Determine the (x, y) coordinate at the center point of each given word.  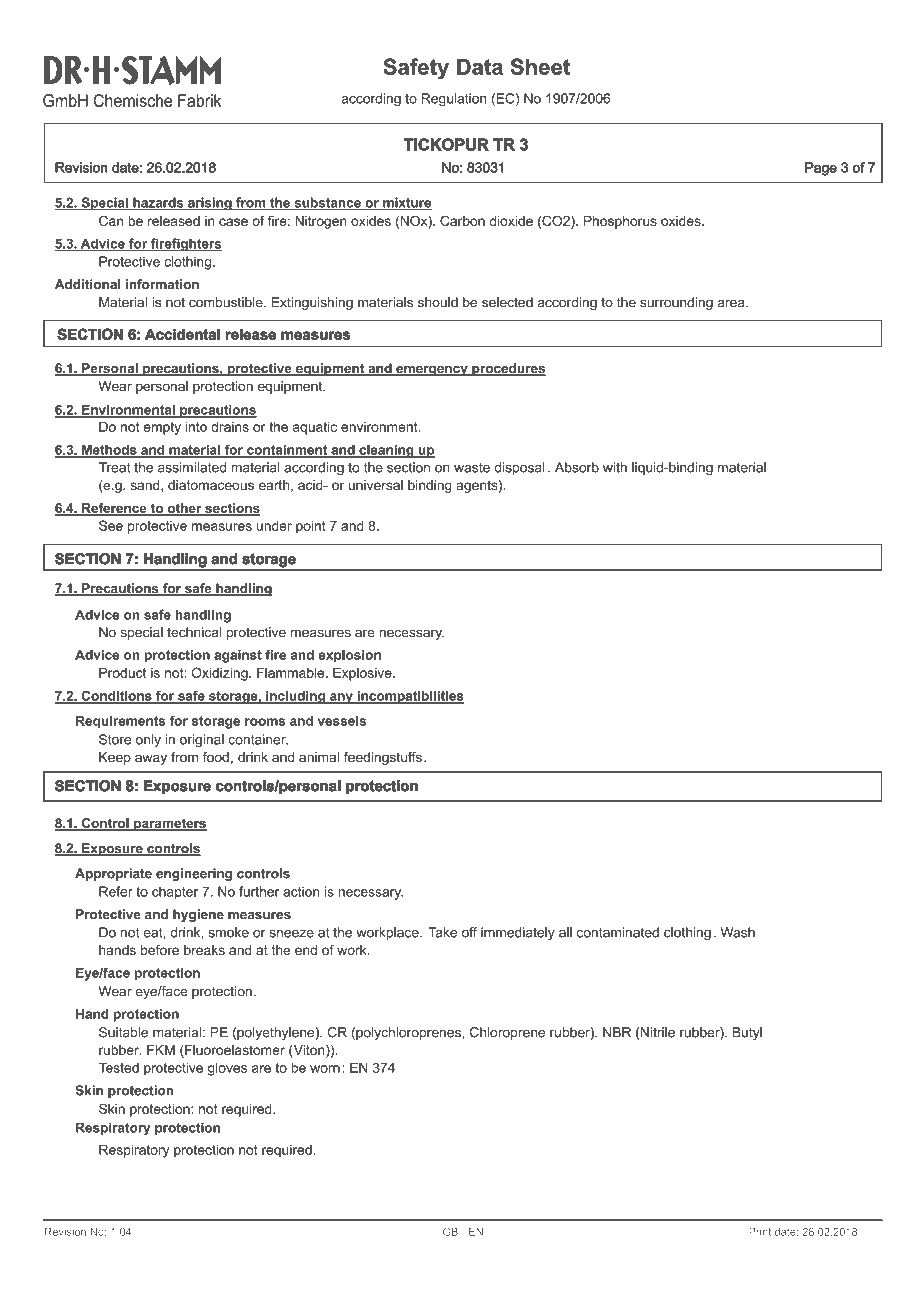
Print (760, 1232)
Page (821, 169)
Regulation (454, 100)
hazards (158, 203)
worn (325, 1069)
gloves (227, 1069)
